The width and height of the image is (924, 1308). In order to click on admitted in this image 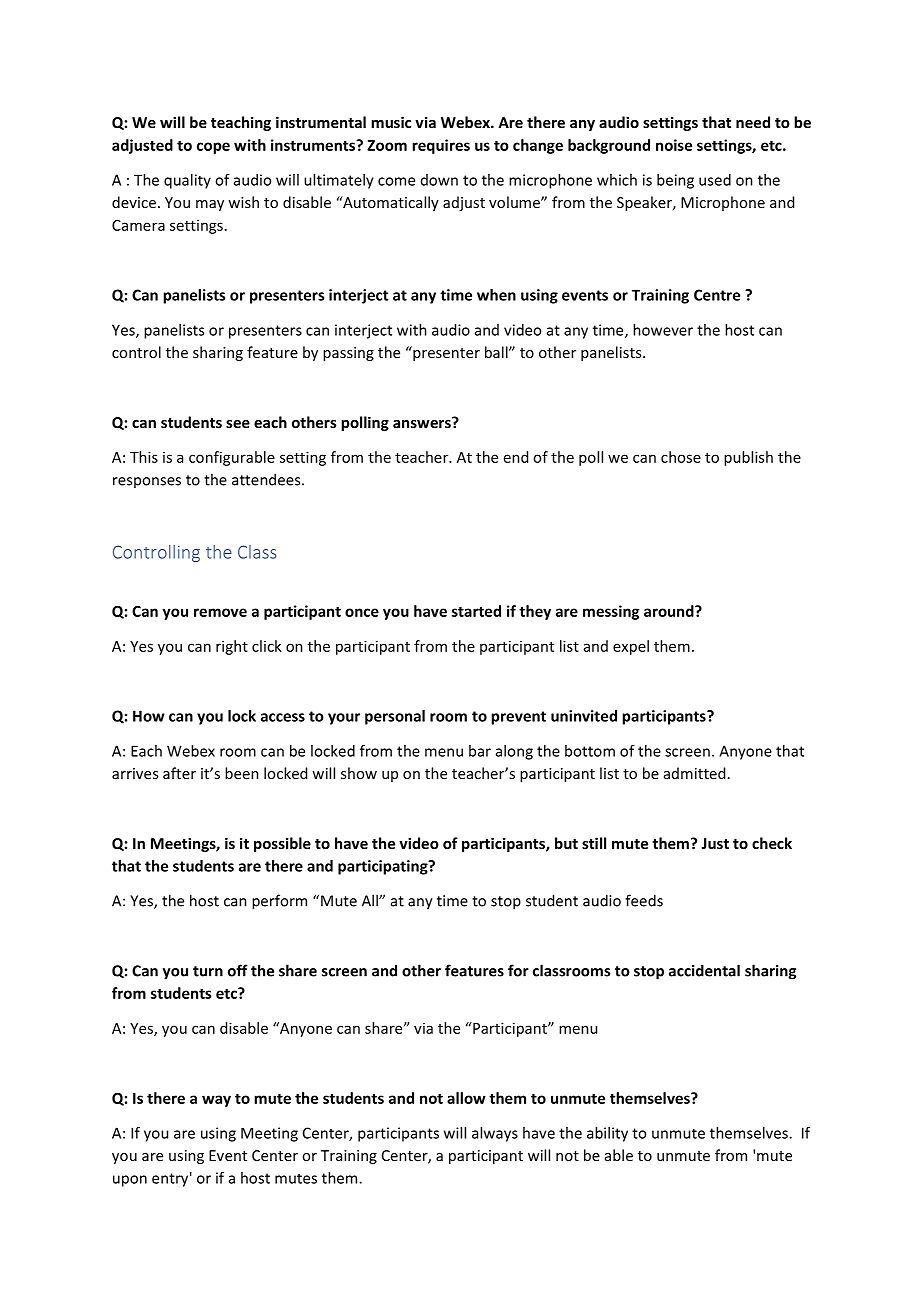, I will do `click(694, 773)`.
